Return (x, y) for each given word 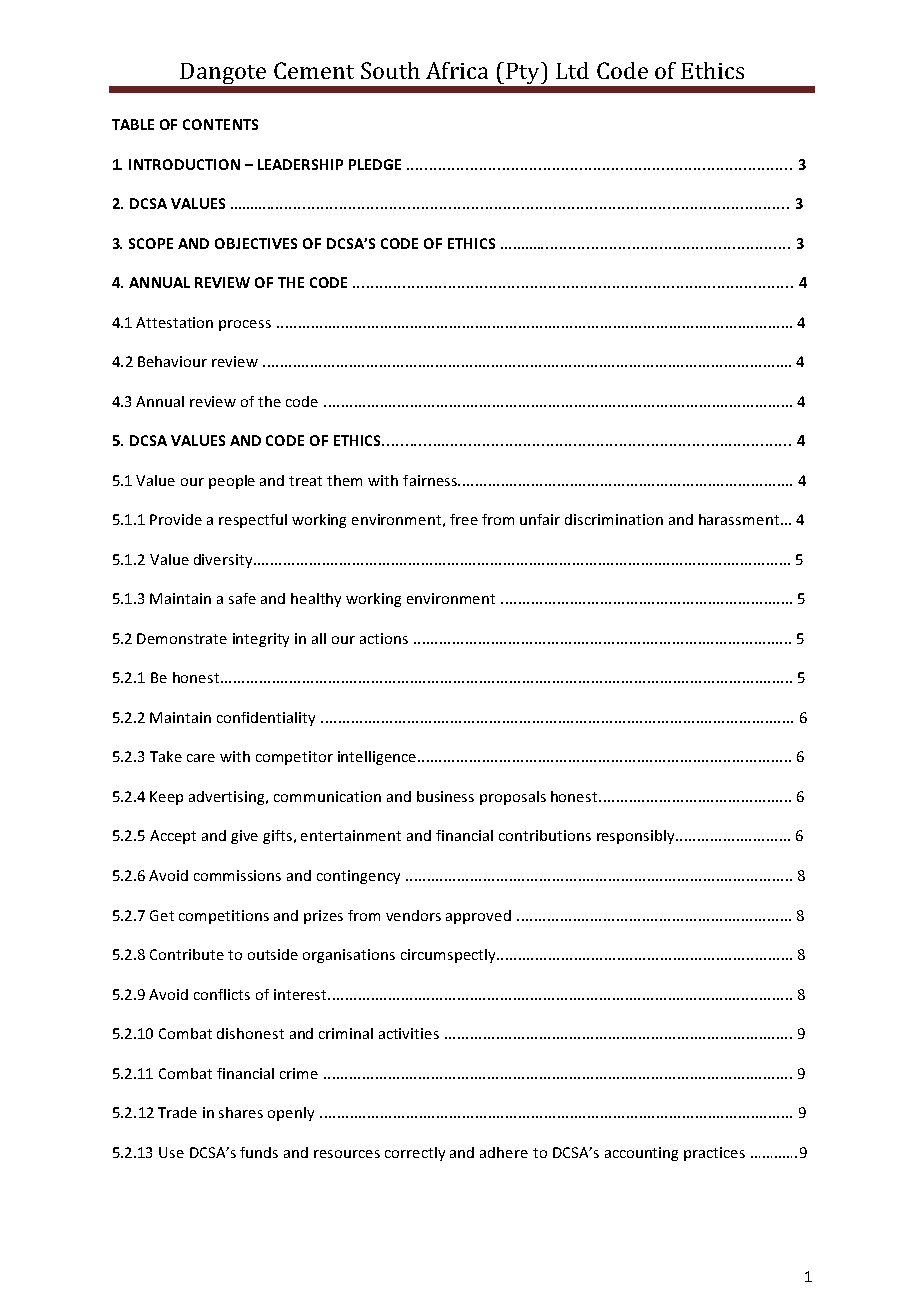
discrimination (614, 519)
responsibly (637, 837)
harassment (739, 519)
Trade (177, 1112)
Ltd (572, 70)
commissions (237, 875)
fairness (431, 480)
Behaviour (172, 361)
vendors (413, 915)
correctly (415, 1154)
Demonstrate (182, 638)
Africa (457, 70)
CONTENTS (220, 124)
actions (384, 638)
